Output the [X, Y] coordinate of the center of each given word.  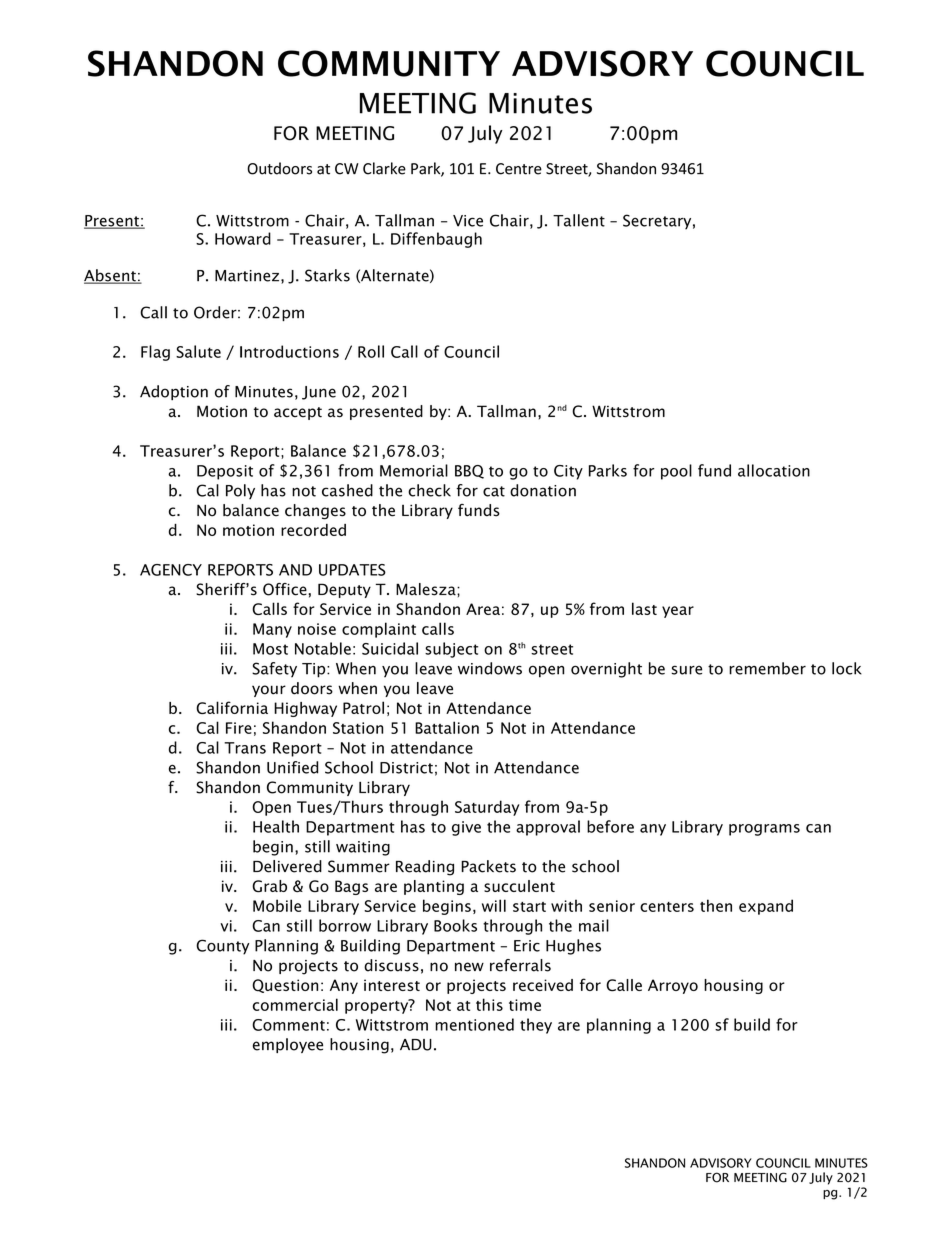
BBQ [469, 472]
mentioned [474, 1024]
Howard [243, 238]
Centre [519, 169]
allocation [774, 470]
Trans [245, 748]
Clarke [384, 168]
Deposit [225, 472]
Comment [288, 1025]
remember [767, 668]
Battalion [447, 727]
